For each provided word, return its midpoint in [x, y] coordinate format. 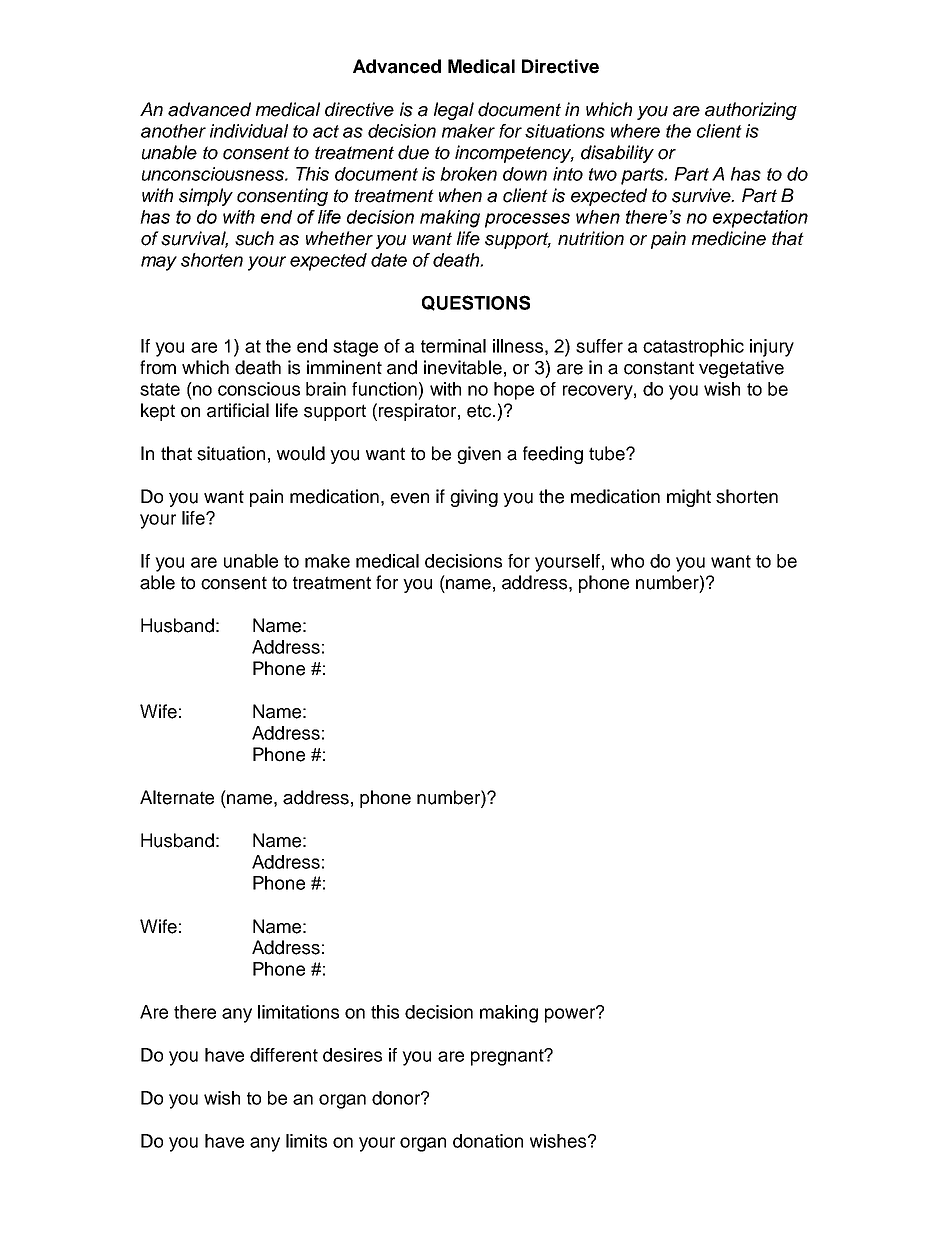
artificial [238, 410]
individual [249, 131]
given [479, 455]
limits [306, 1141]
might [689, 498]
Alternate [177, 797]
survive [702, 195]
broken [468, 174]
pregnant [508, 1057]
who [627, 561]
